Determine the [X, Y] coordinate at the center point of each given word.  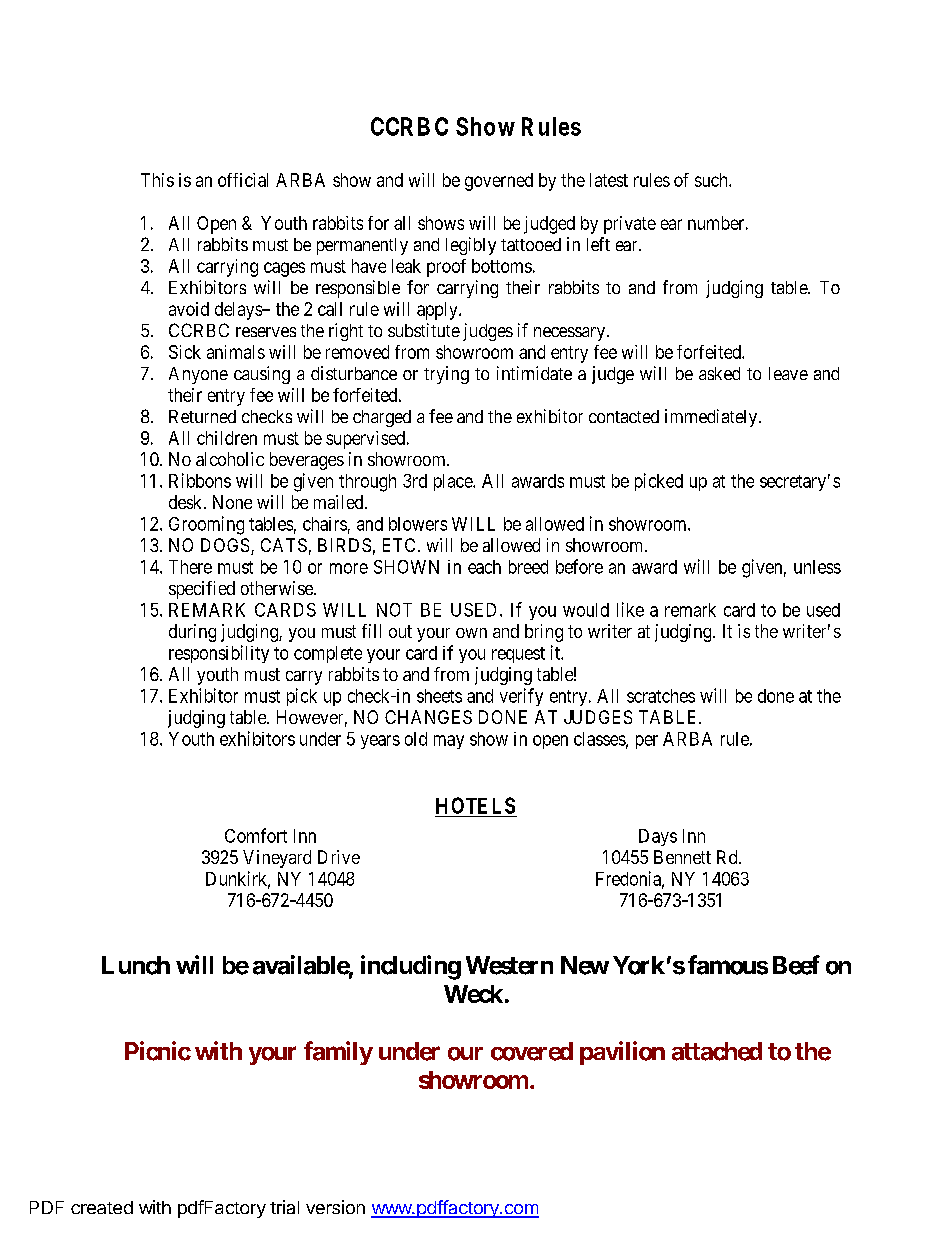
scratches [661, 696]
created [102, 1207]
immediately [712, 418]
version [335, 1207]
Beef [796, 965]
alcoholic [230, 459]
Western [509, 965]
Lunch [136, 965]
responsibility [219, 654]
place [454, 482]
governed [499, 182]
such [712, 180]
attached [717, 1051]
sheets [439, 696]
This [157, 180]
